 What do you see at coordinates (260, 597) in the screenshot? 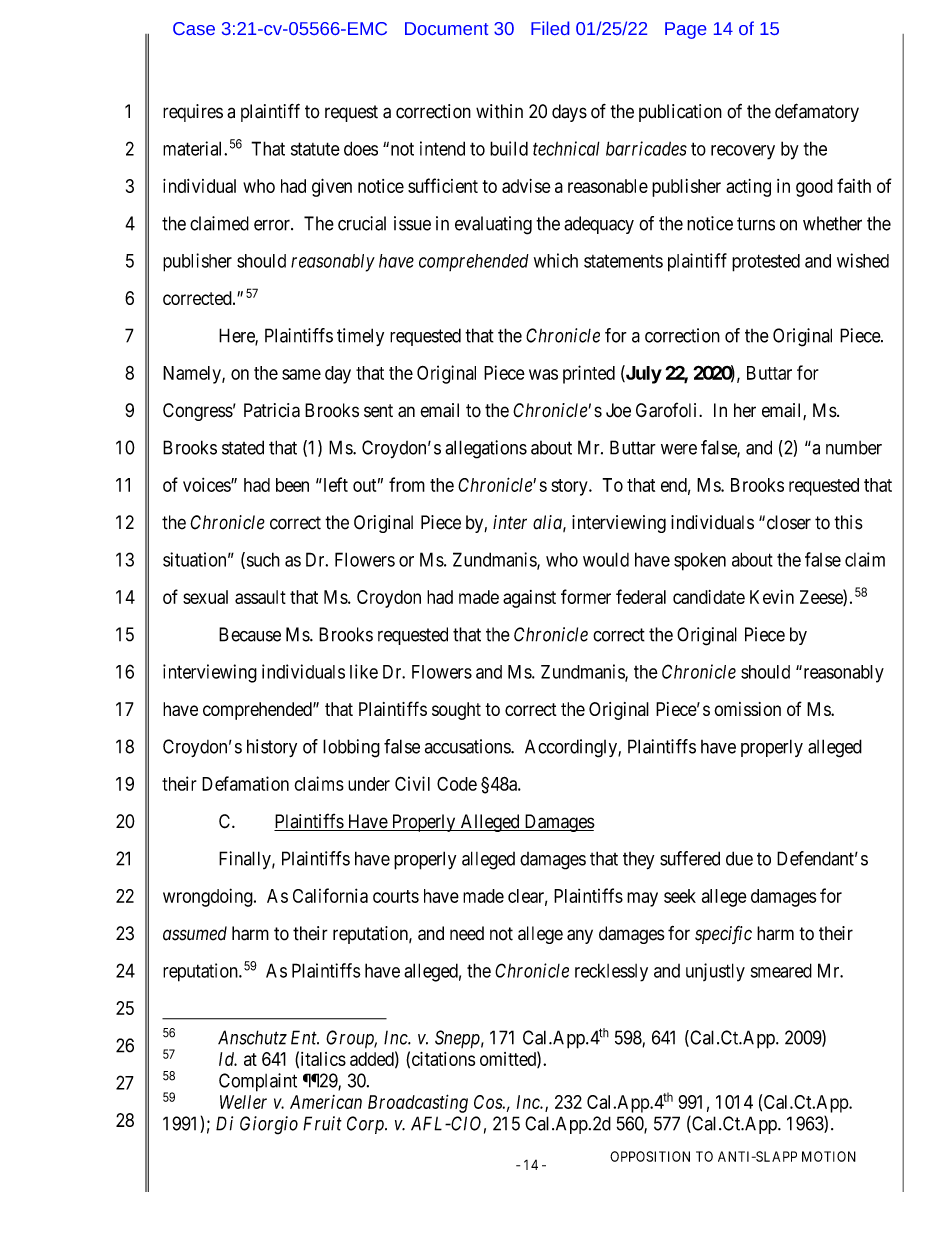
I see `assault` at bounding box center [260, 597].
